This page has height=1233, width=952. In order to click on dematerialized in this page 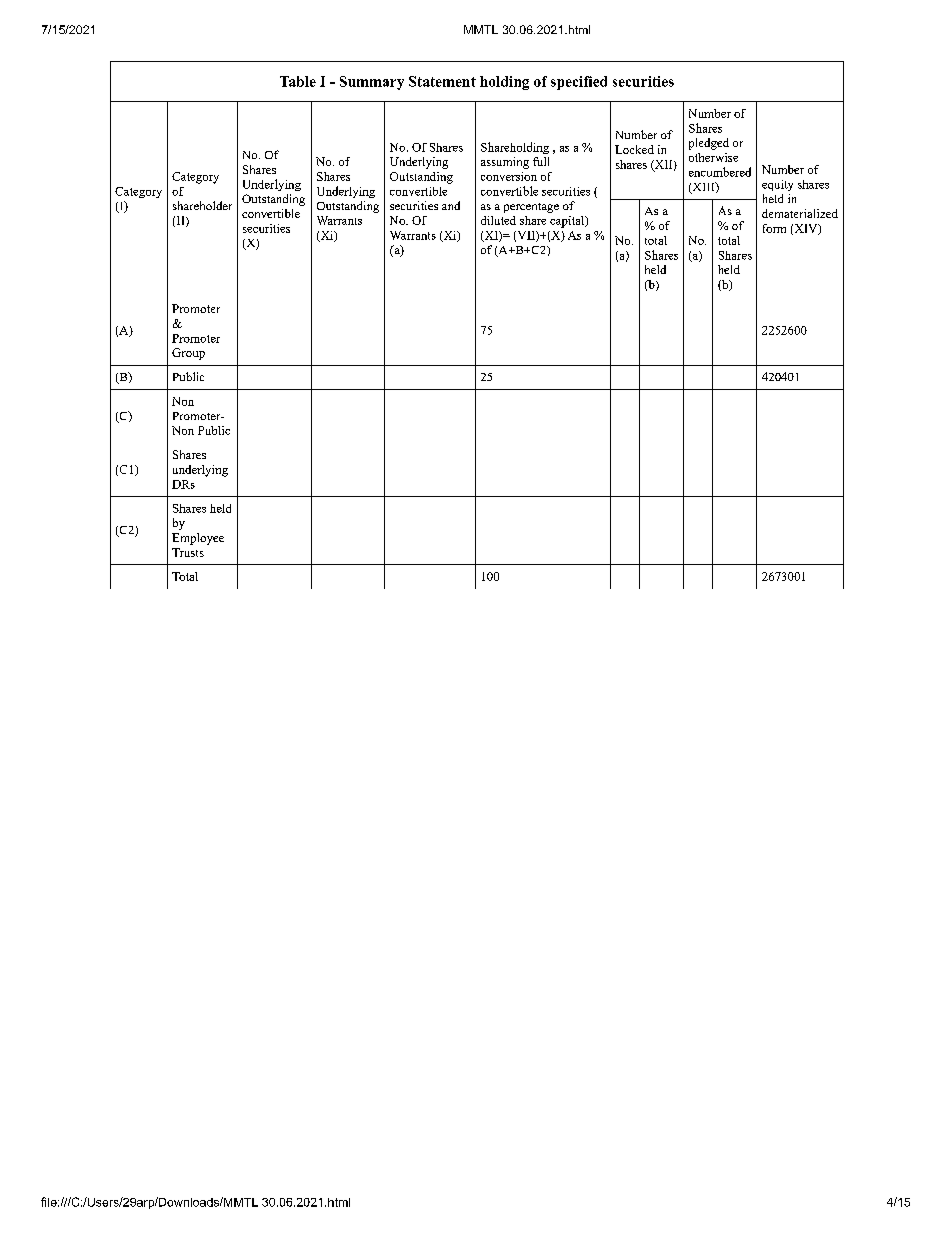, I will do `click(800, 213)`.
